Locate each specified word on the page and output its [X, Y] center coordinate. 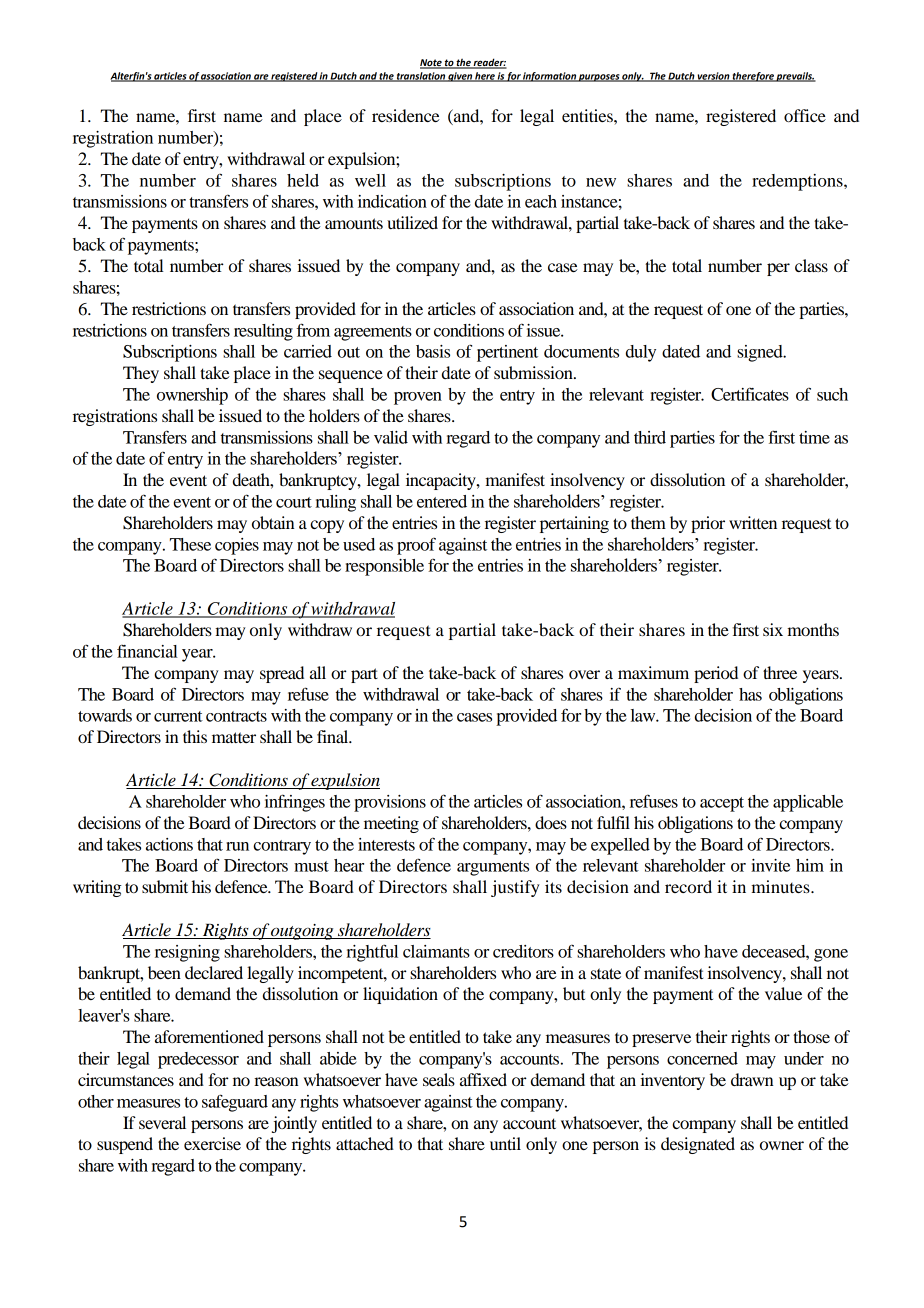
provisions [390, 803]
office [805, 115]
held [303, 180]
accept [722, 804]
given [460, 77]
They [141, 374]
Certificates [750, 394]
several [162, 1122]
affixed [483, 1079]
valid [391, 437]
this [195, 736]
